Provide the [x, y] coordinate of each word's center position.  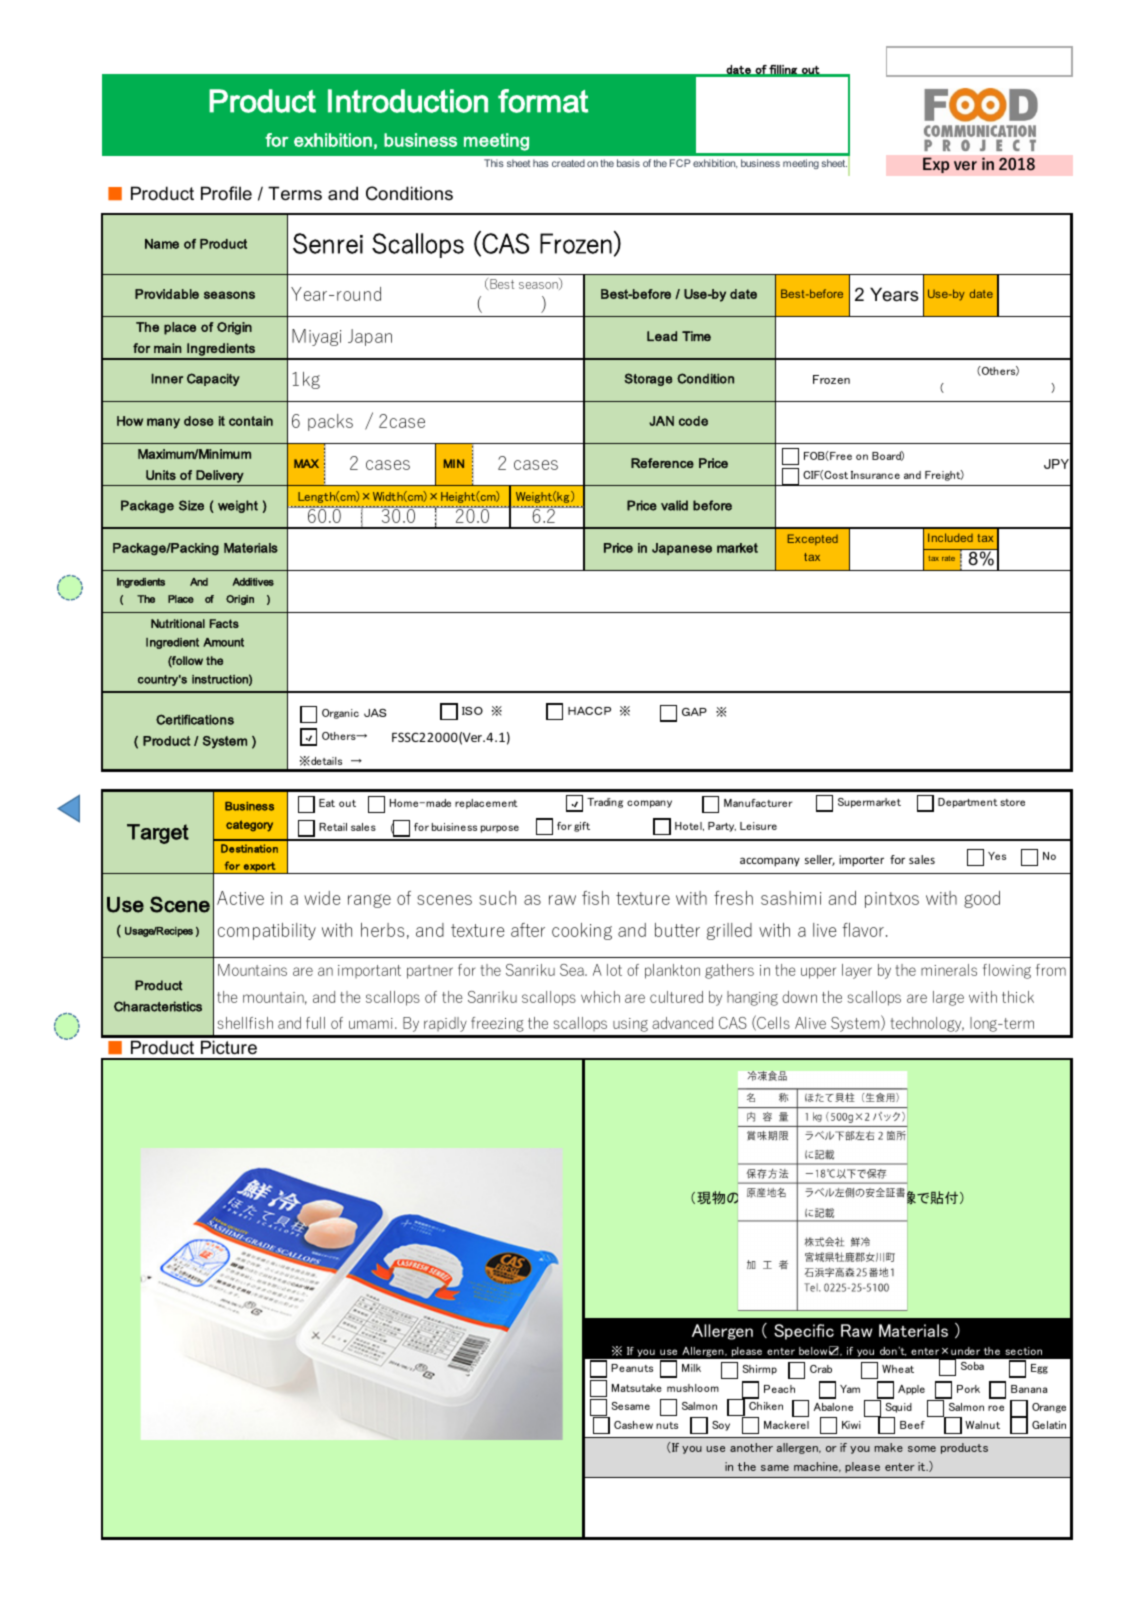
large [948, 998]
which [600, 997]
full [315, 1023]
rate [948, 558]
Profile [226, 193]
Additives [253, 582]
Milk [691, 1368]
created [568, 163]
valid [674, 505]
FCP [680, 163]
